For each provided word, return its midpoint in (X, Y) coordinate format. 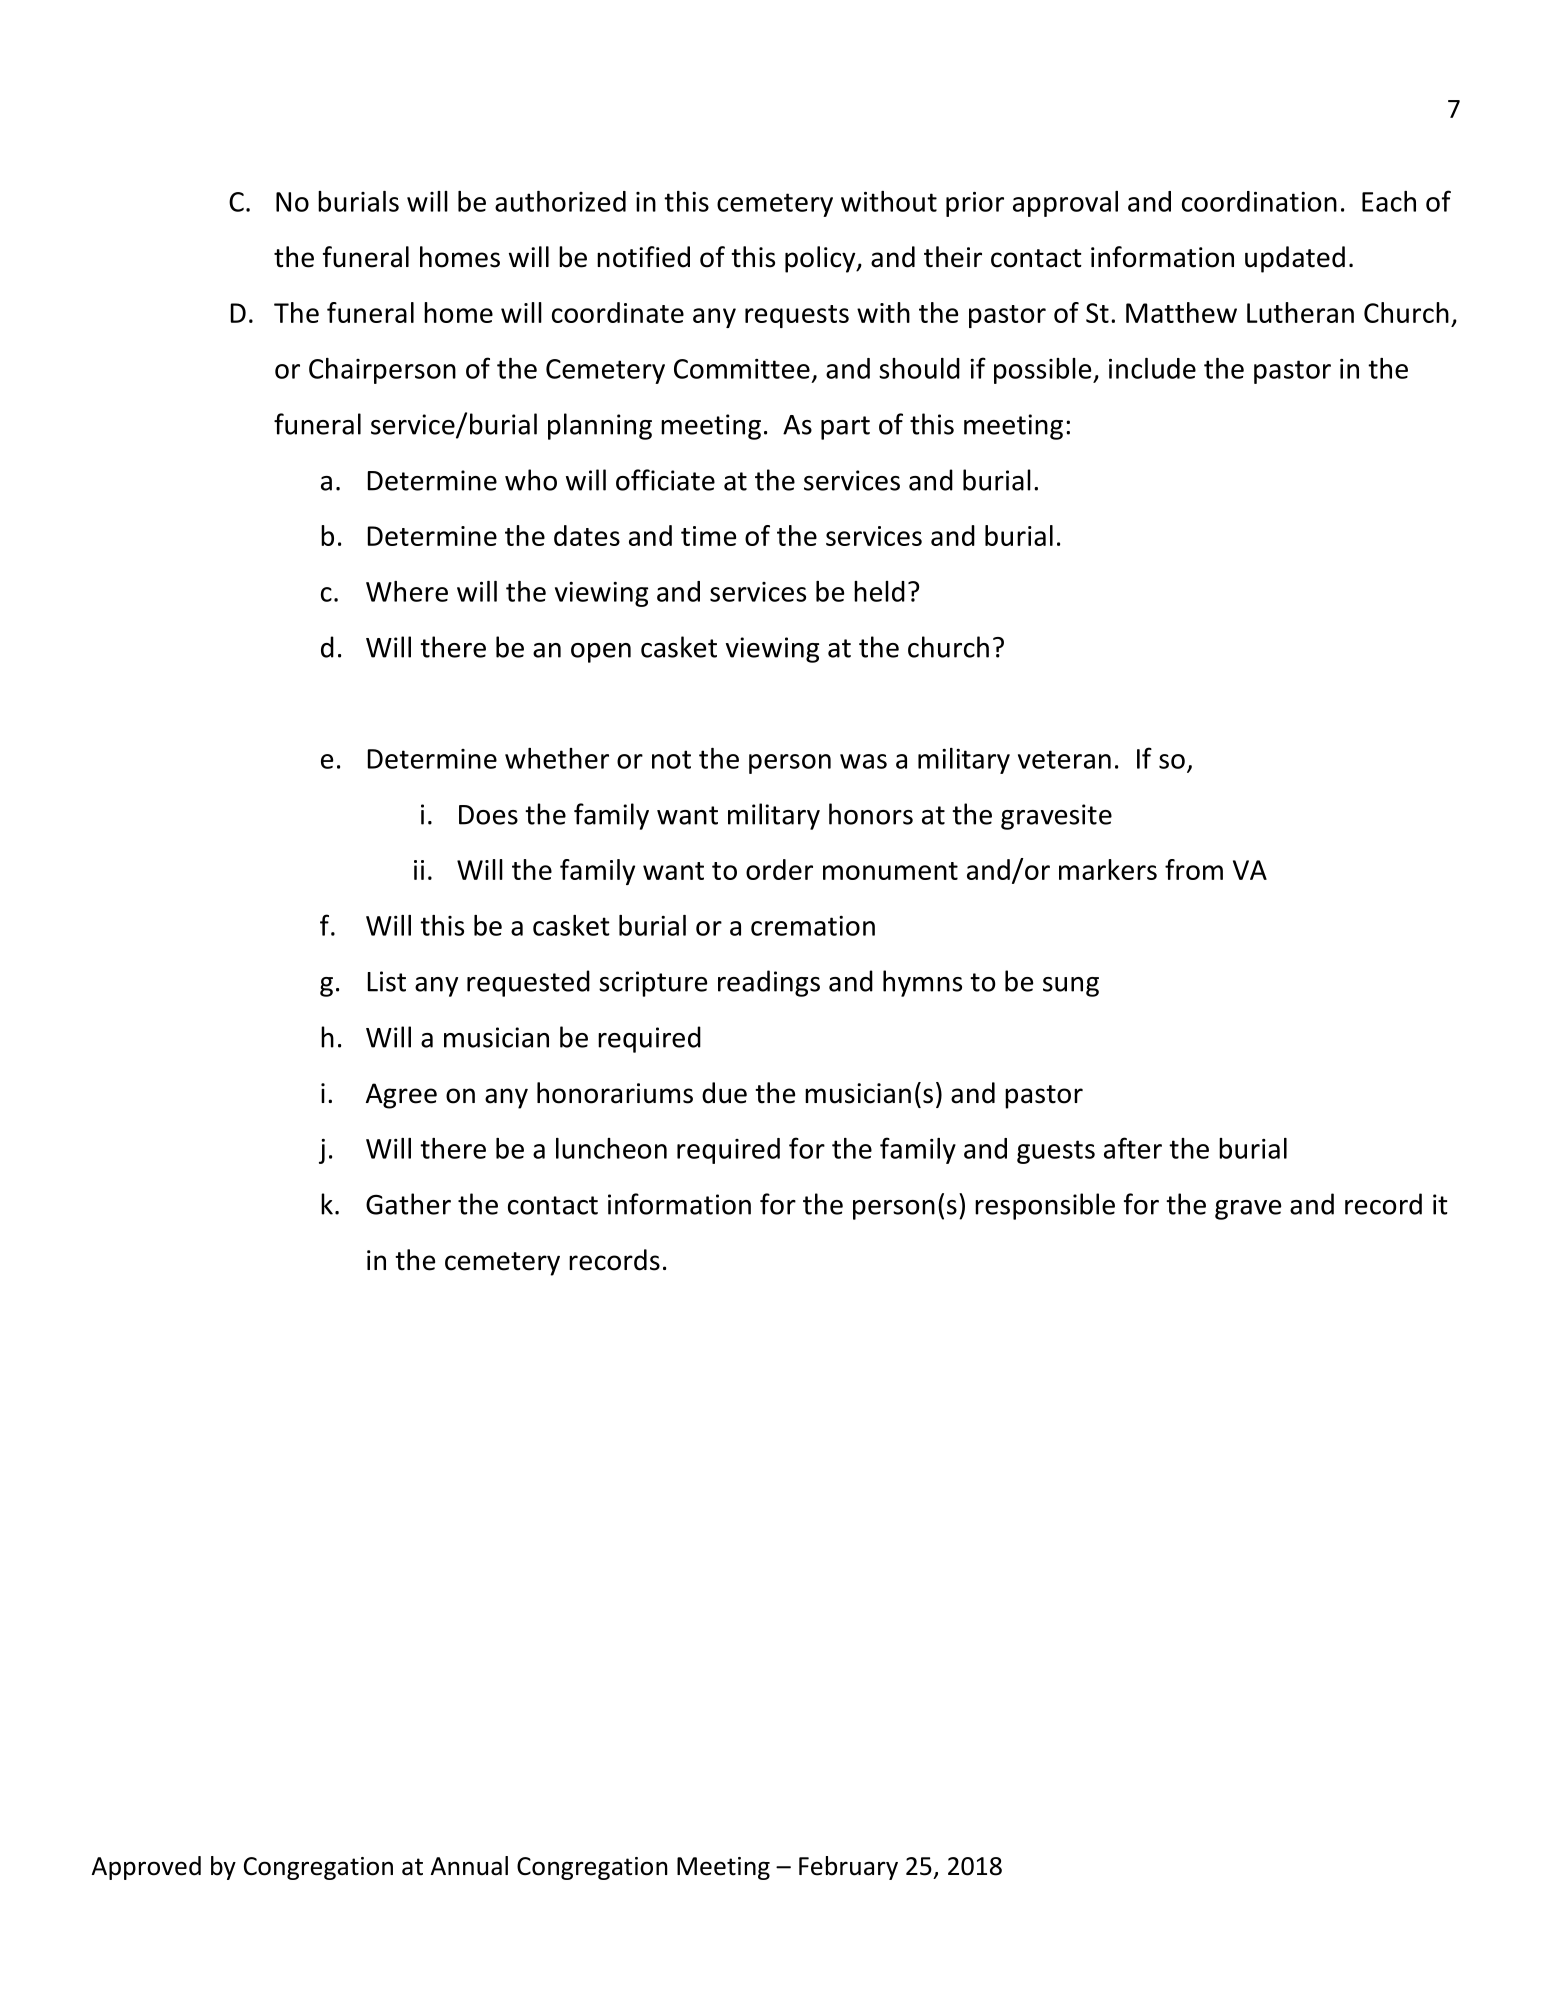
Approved (146, 1868)
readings (769, 983)
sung (1071, 987)
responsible (1045, 1206)
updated (1295, 259)
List (387, 981)
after (1133, 1148)
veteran (1064, 759)
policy (821, 259)
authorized (560, 201)
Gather (408, 1204)
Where (407, 591)
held (879, 591)
